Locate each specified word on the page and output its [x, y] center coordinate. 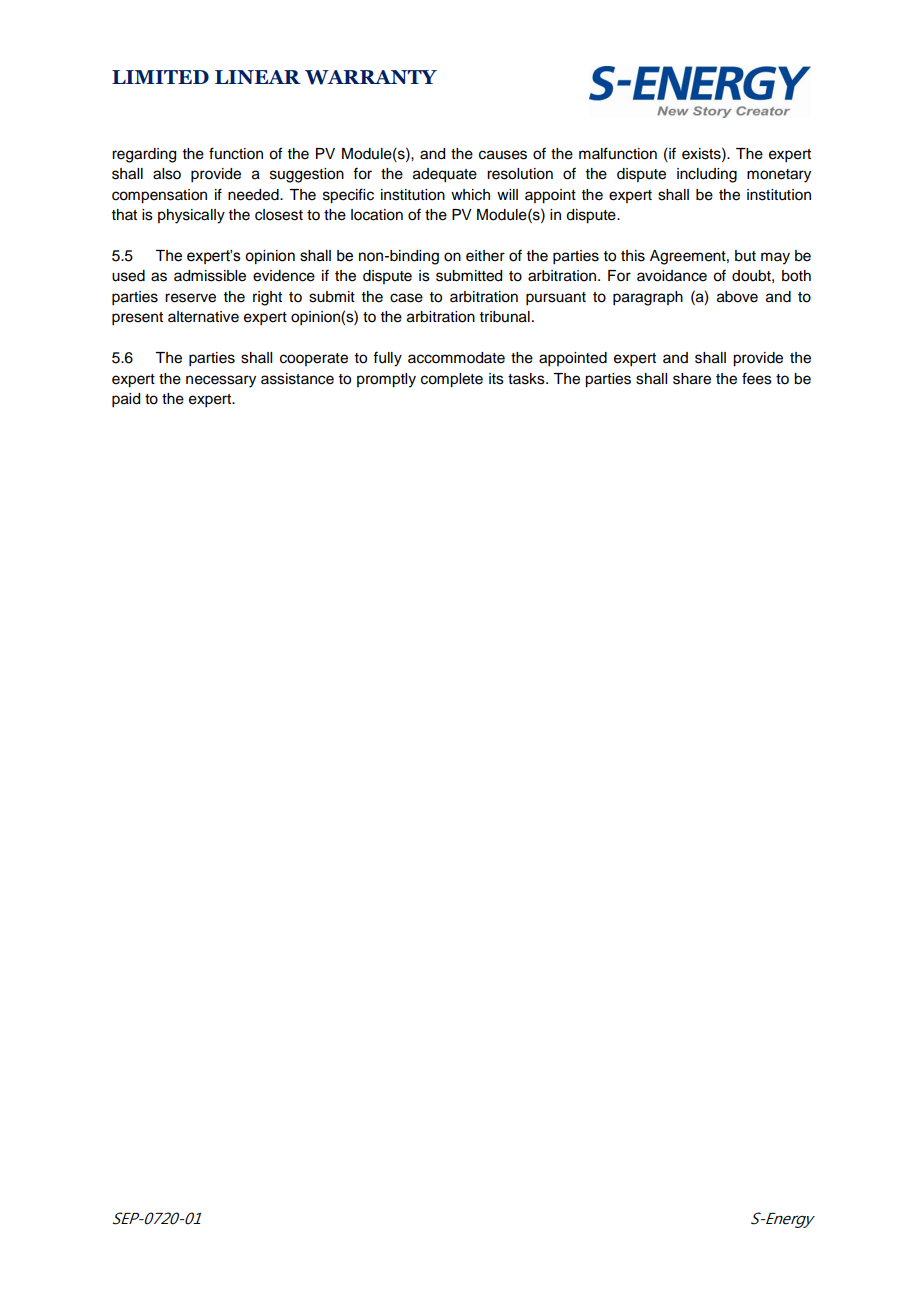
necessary [221, 381]
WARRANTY [371, 77]
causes [503, 155]
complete [452, 380]
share [692, 379]
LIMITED [160, 77]
